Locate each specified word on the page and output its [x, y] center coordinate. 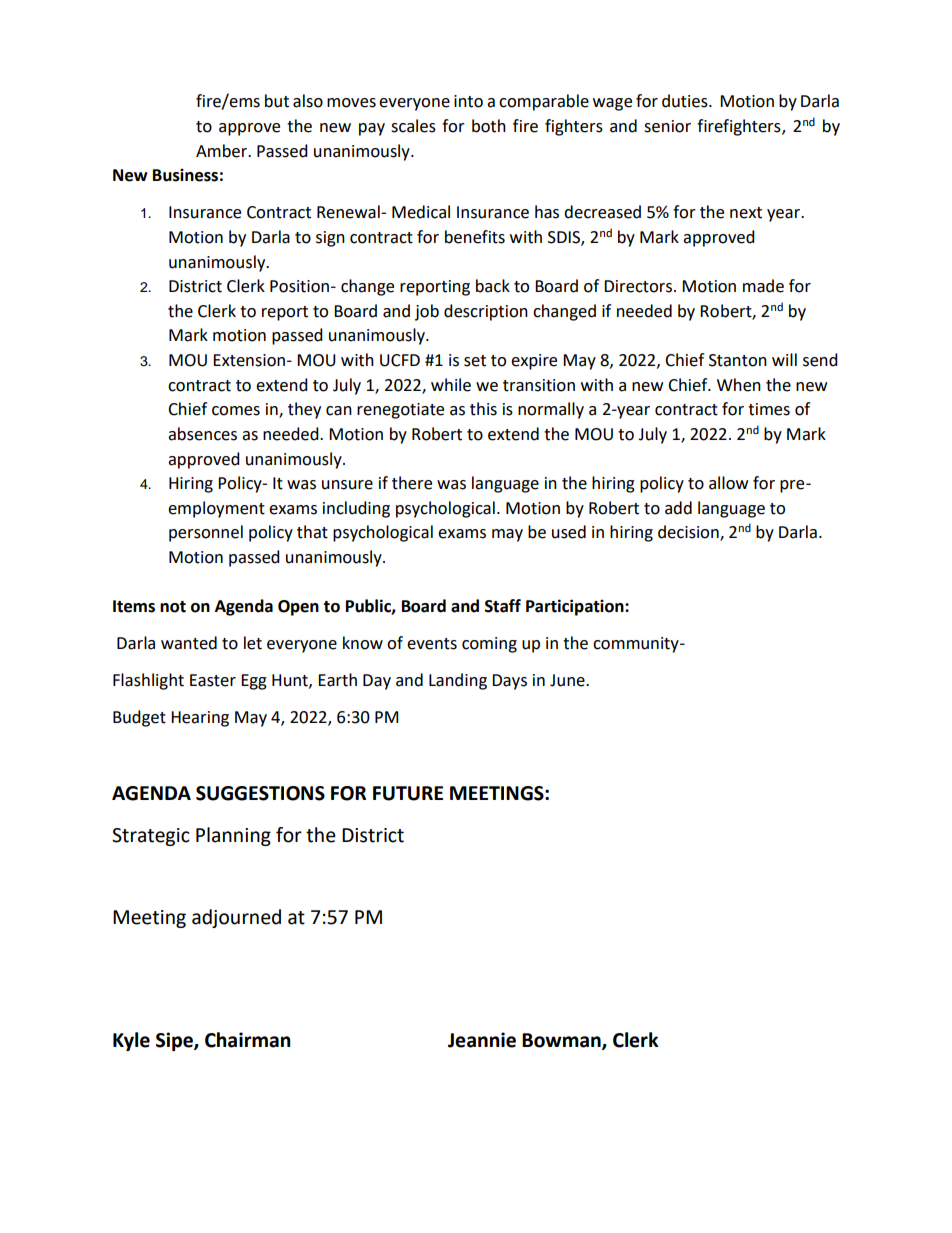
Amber [223, 151]
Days [509, 682]
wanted [189, 643]
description [486, 312]
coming [489, 645]
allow [728, 483]
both [489, 126]
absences [202, 434]
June [568, 680]
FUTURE [408, 793]
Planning [233, 836]
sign [330, 239]
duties [686, 101]
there [412, 483]
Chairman [248, 1040]
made [763, 286]
